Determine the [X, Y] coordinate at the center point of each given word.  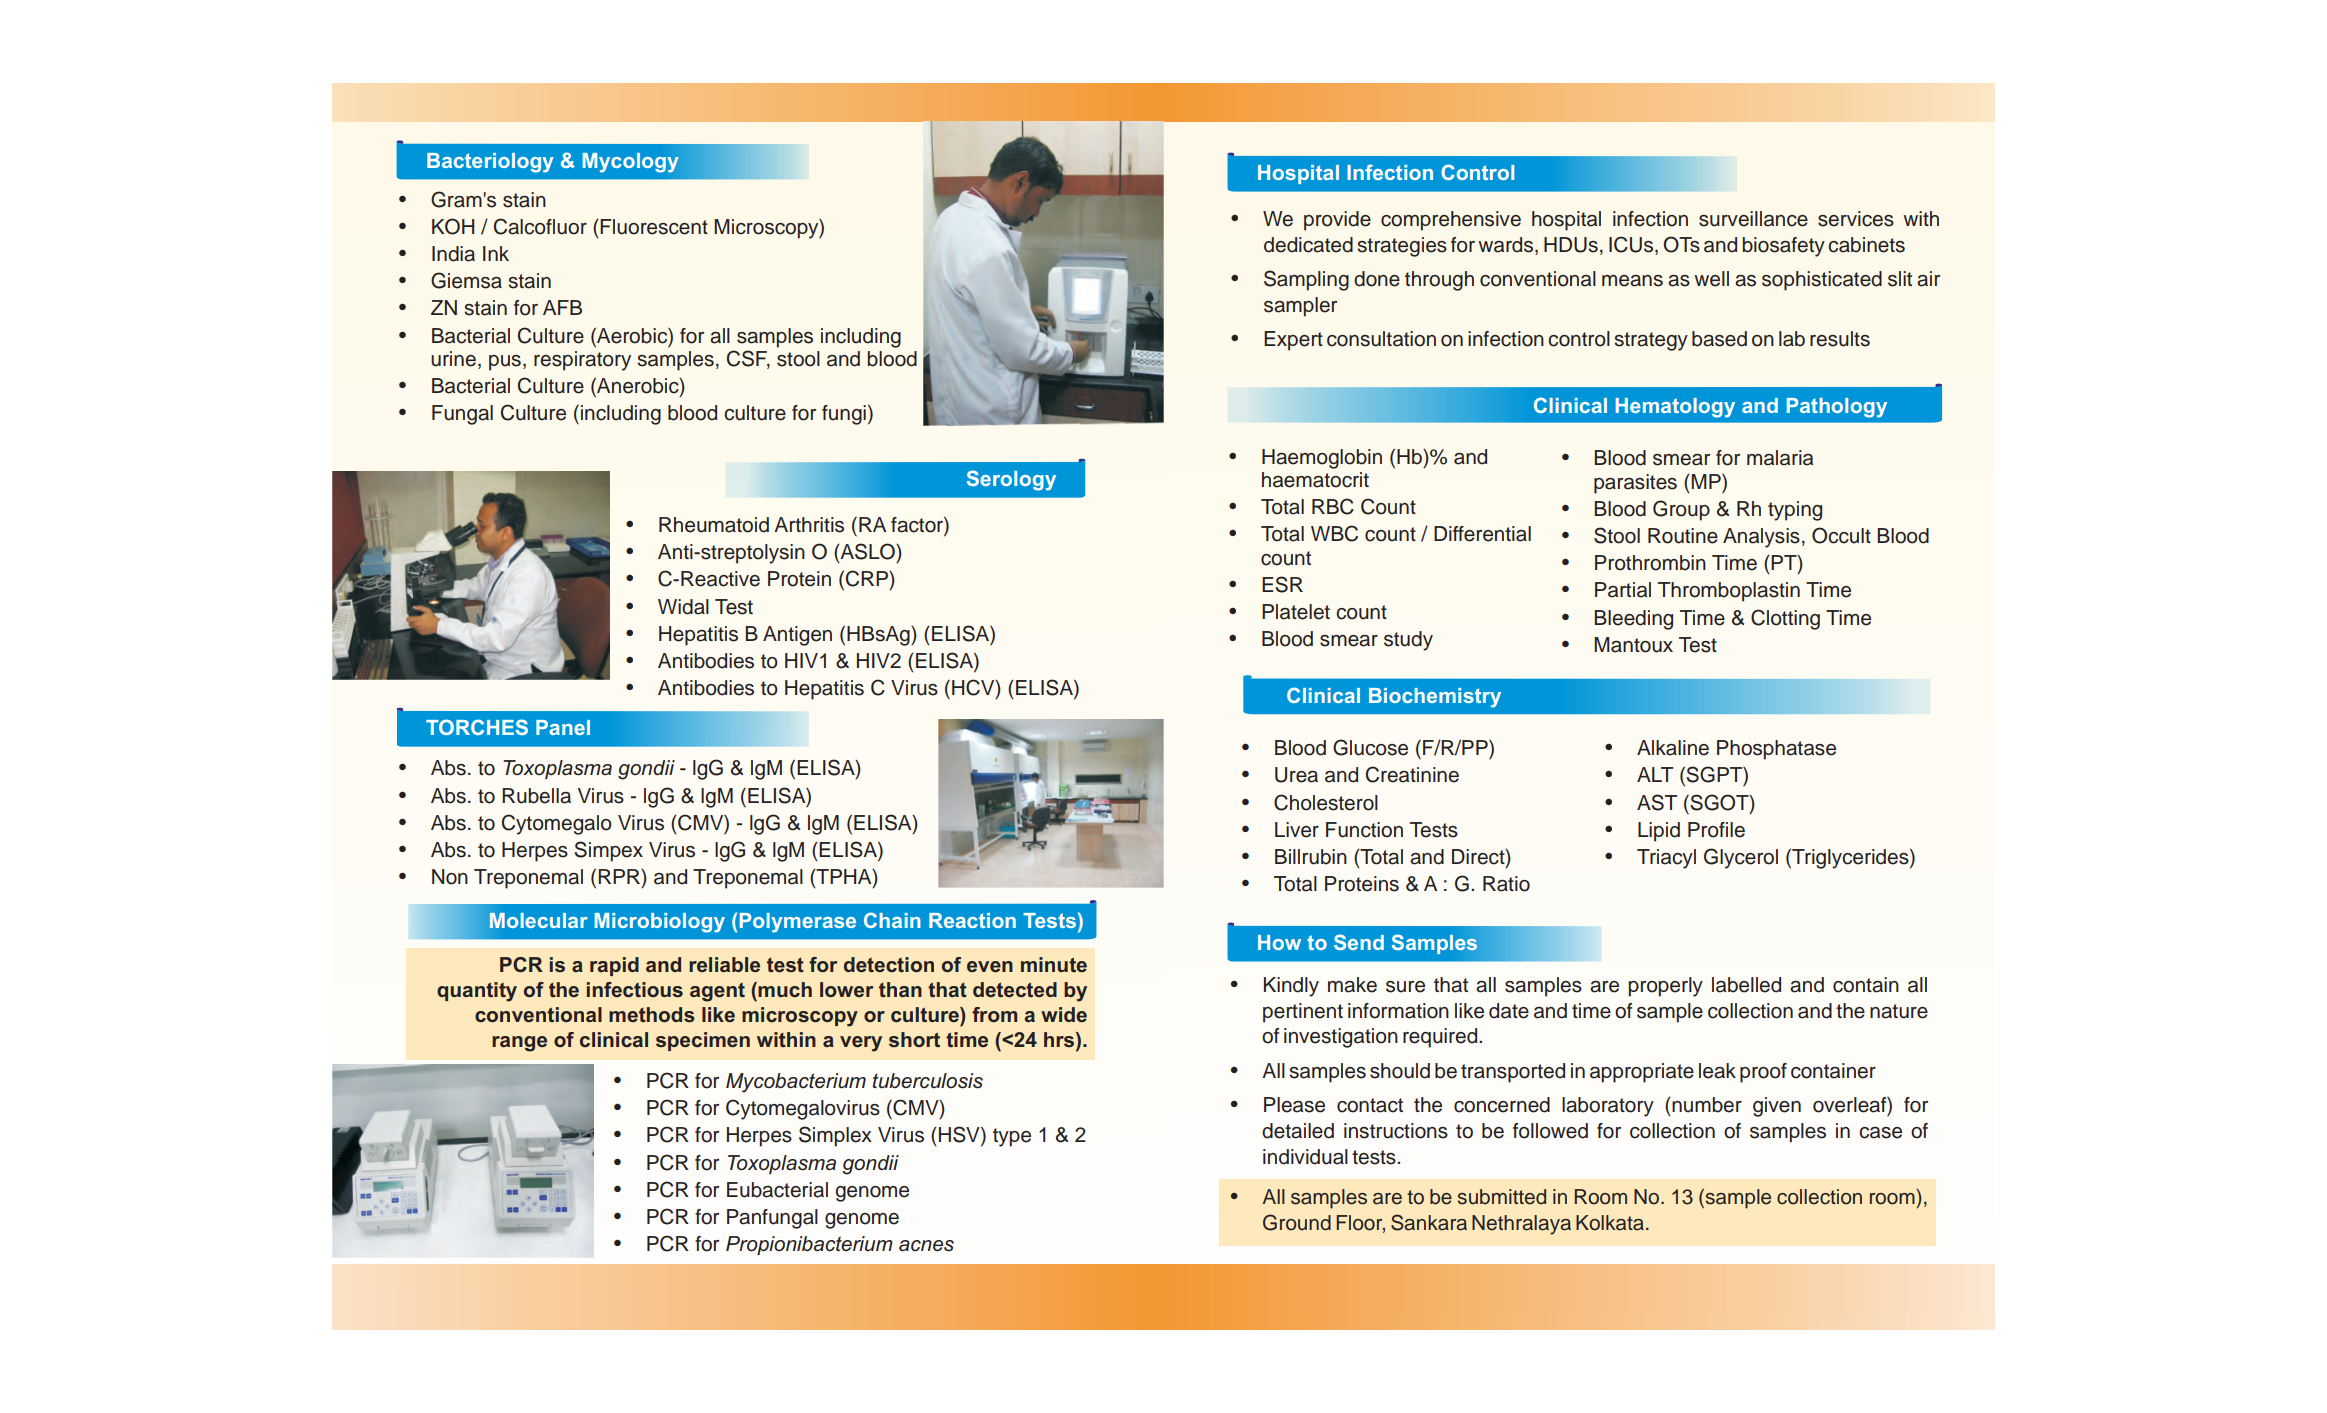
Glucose [1370, 747]
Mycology [631, 163]
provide [1337, 221]
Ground [1297, 1222]
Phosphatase [1776, 750]
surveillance [1753, 219]
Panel [563, 727]
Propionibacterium [809, 1245]
